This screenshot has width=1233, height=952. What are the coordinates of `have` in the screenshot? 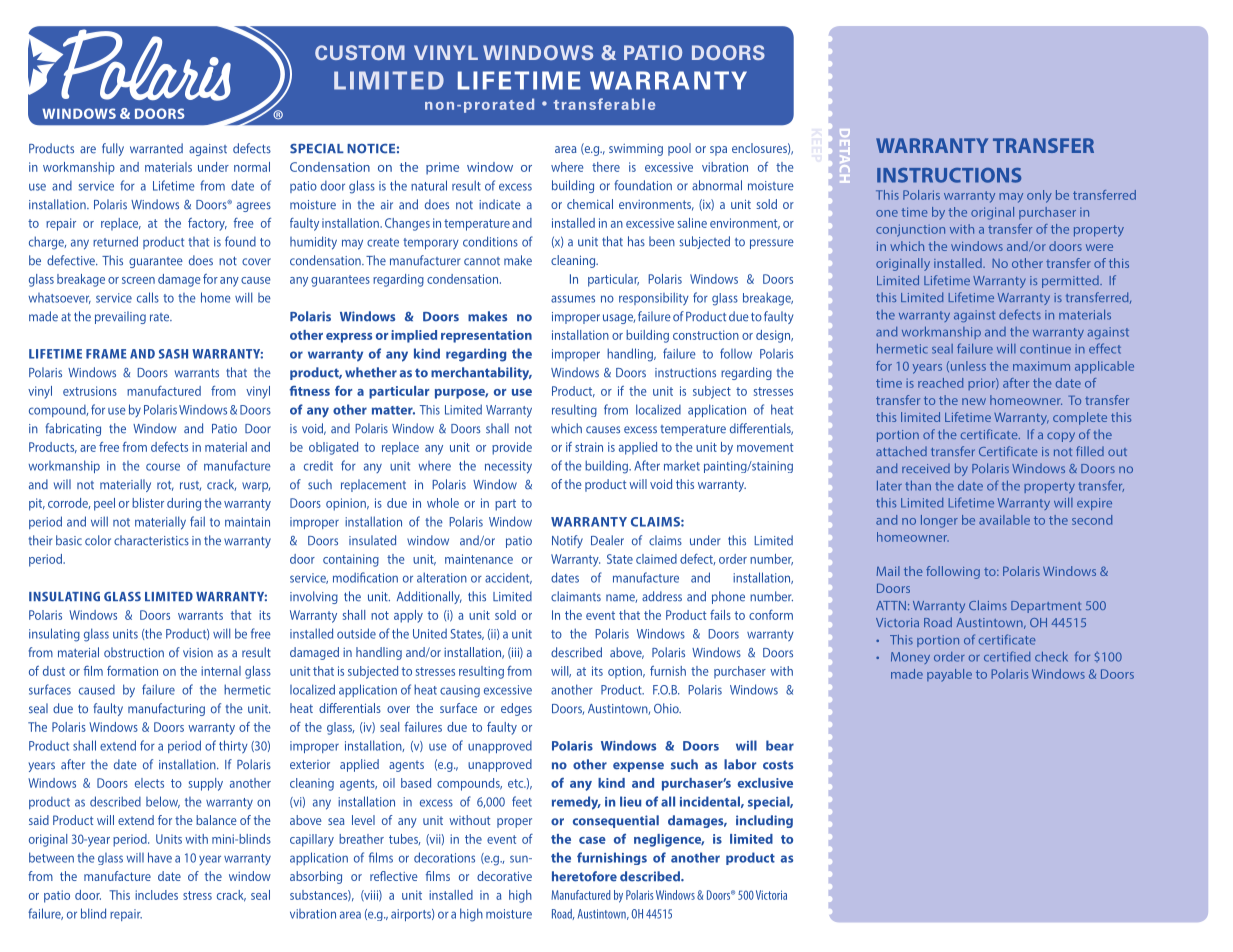 It's located at (160, 857).
